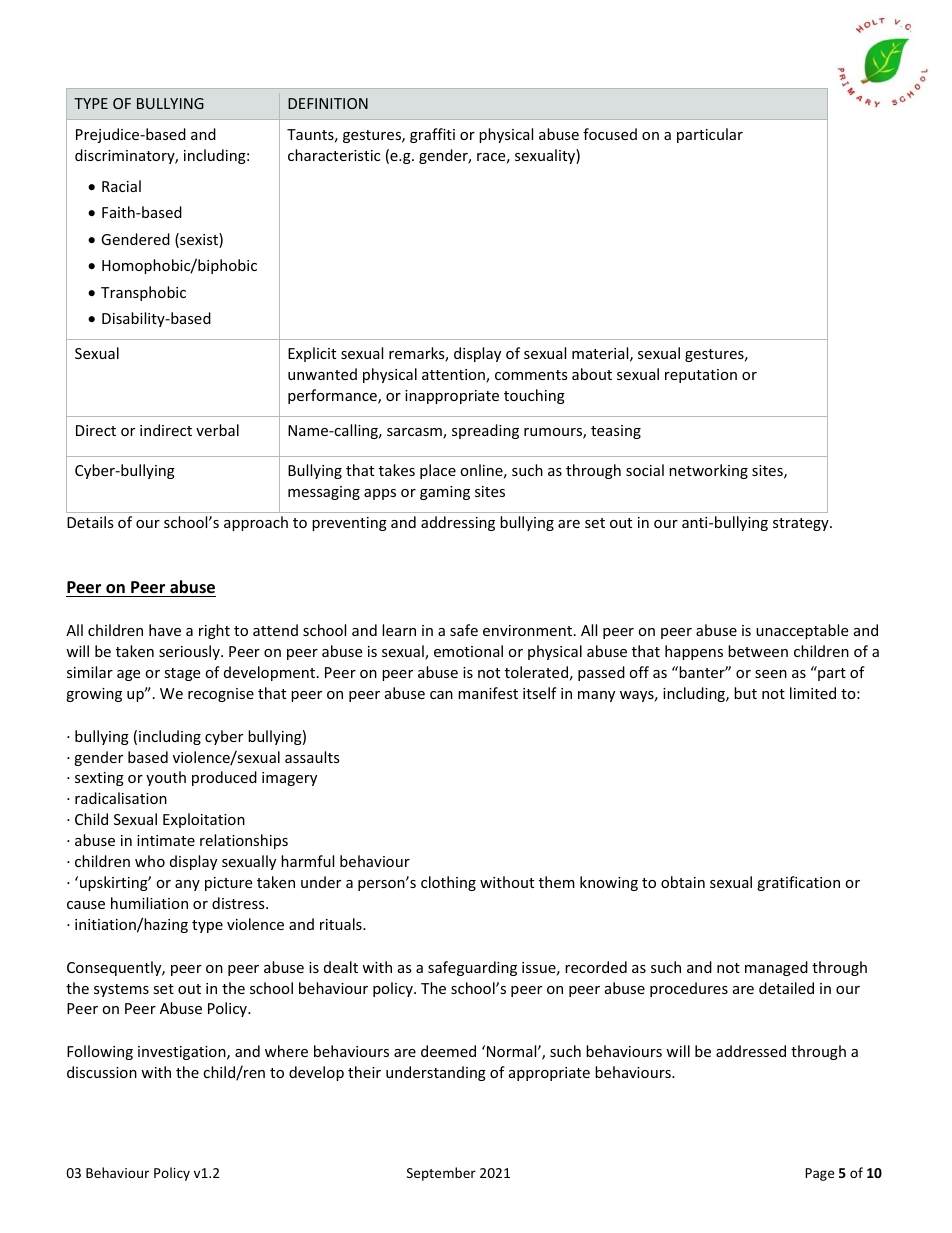 This screenshot has width=952, height=1233. I want to click on clothing, so click(448, 883).
